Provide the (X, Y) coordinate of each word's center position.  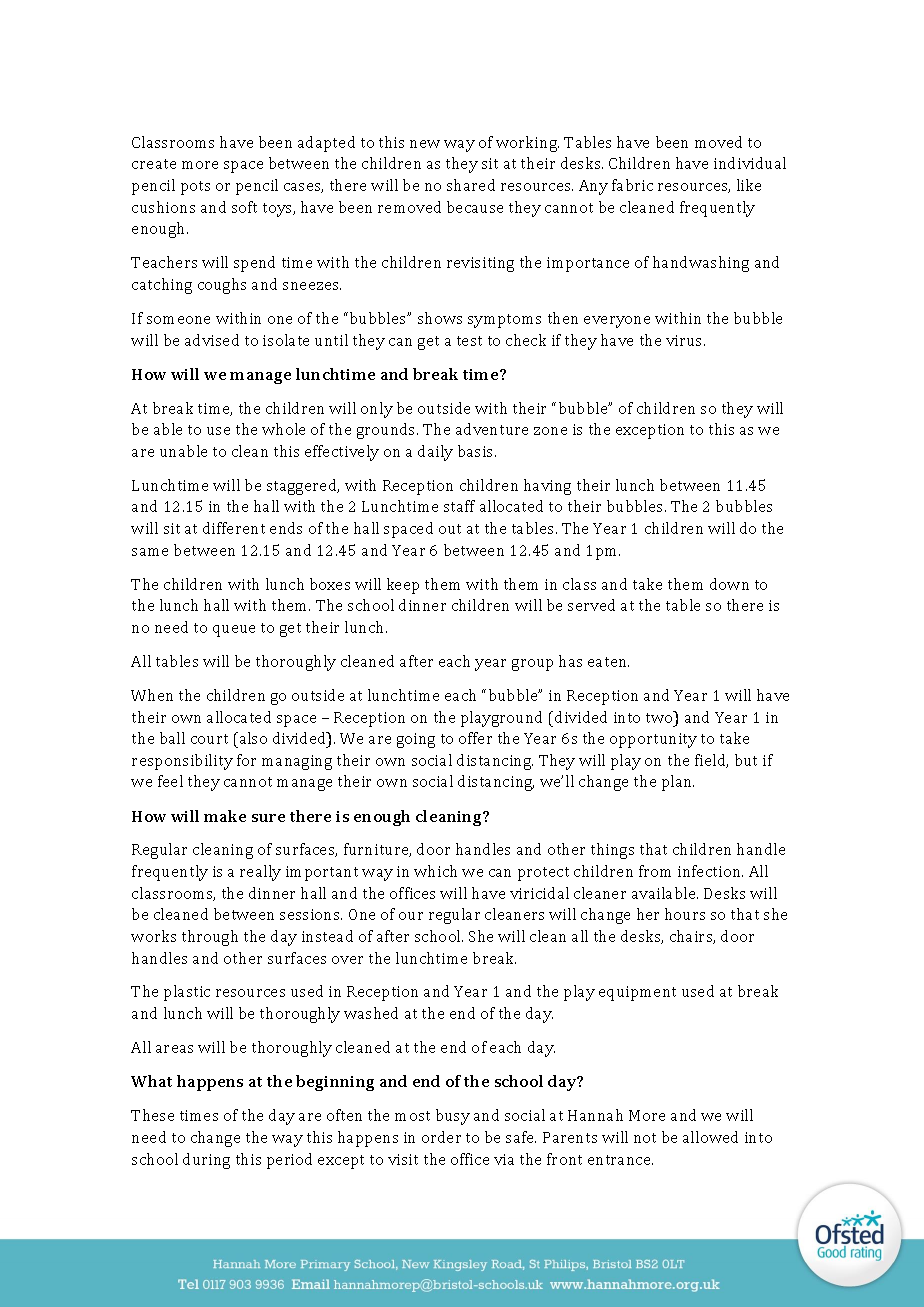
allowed (710, 1137)
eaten (608, 662)
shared (471, 185)
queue (234, 631)
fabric (632, 185)
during (206, 1161)
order (441, 1137)
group (532, 665)
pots (195, 188)
